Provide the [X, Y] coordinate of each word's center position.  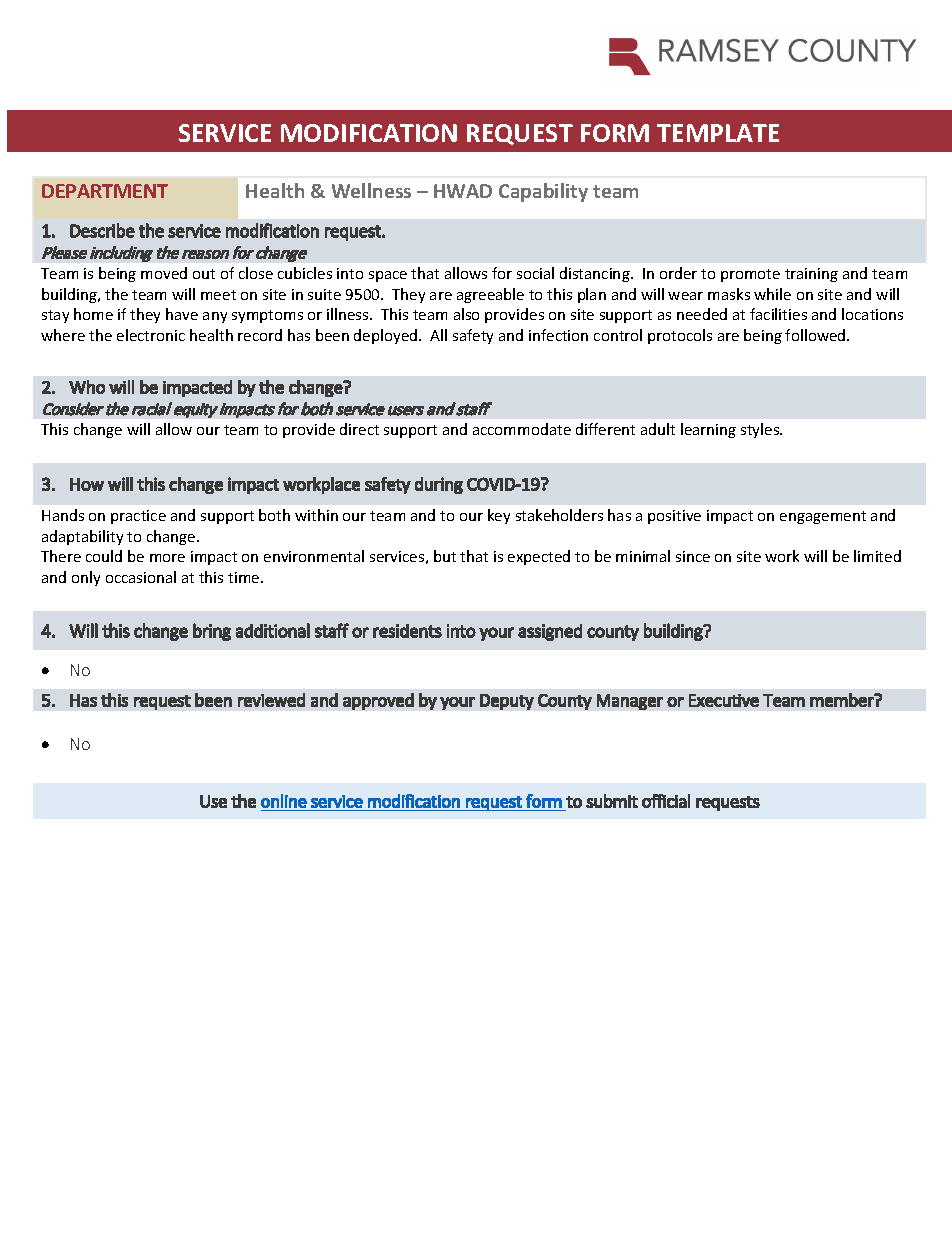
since [693, 556]
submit [612, 801]
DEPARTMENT [105, 191]
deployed [387, 336]
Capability [543, 192]
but [445, 556]
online [284, 801]
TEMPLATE [718, 133]
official [666, 801]
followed [816, 335]
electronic [151, 335]
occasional [141, 577]
